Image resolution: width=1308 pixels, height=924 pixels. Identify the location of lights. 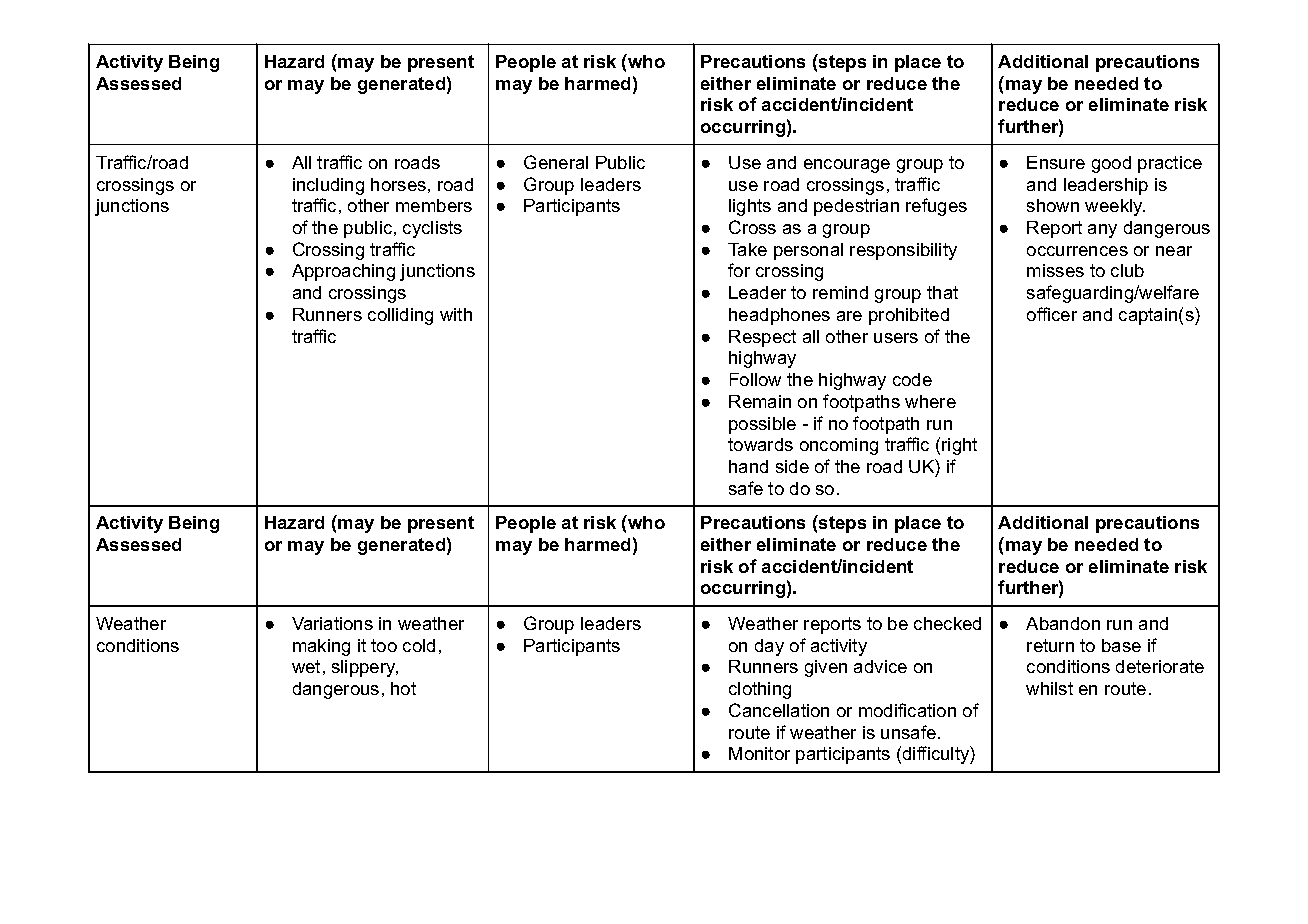
(750, 207).
